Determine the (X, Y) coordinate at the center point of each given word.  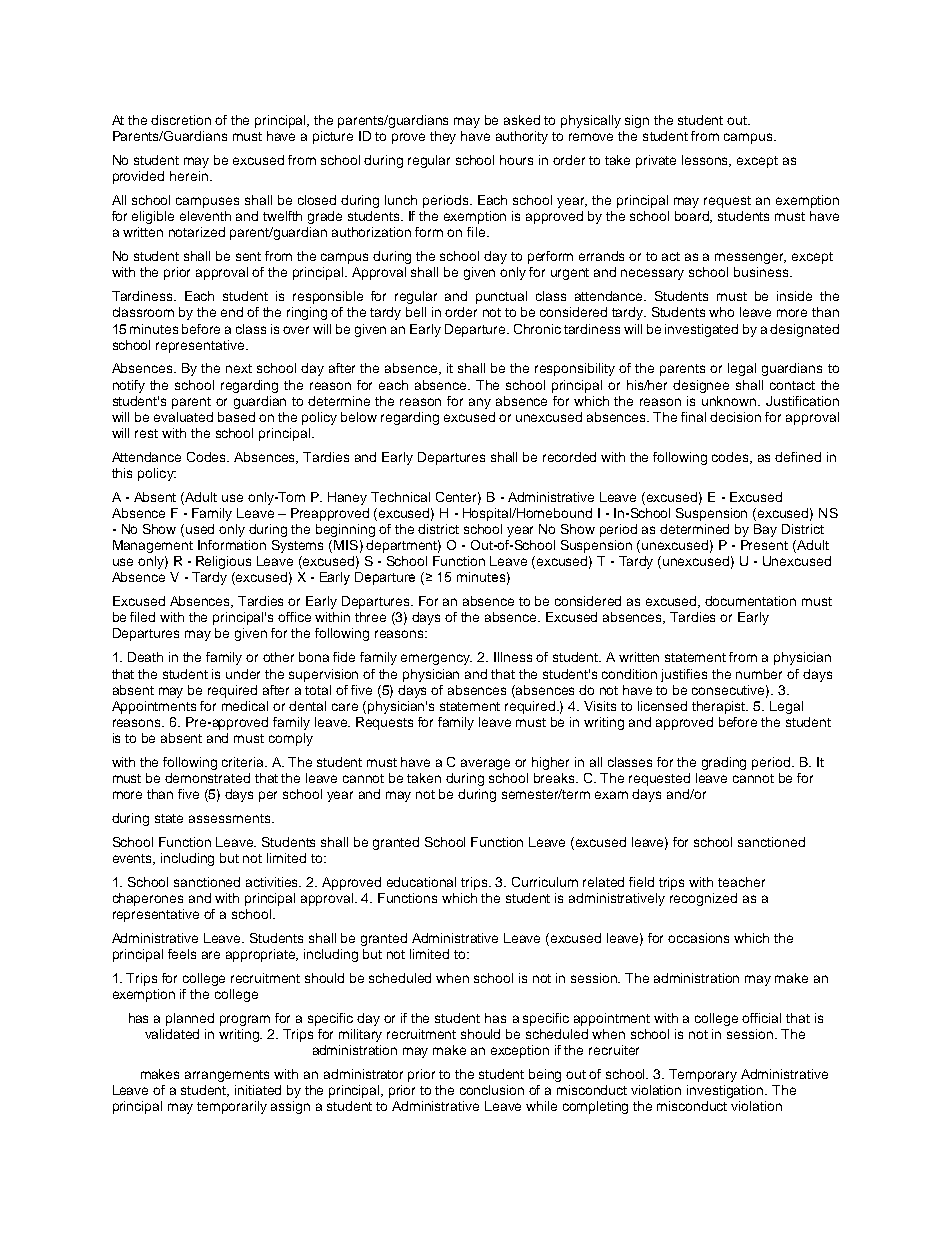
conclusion (492, 1090)
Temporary (703, 1075)
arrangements (227, 1076)
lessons (706, 161)
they (443, 137)
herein (189, 176)
